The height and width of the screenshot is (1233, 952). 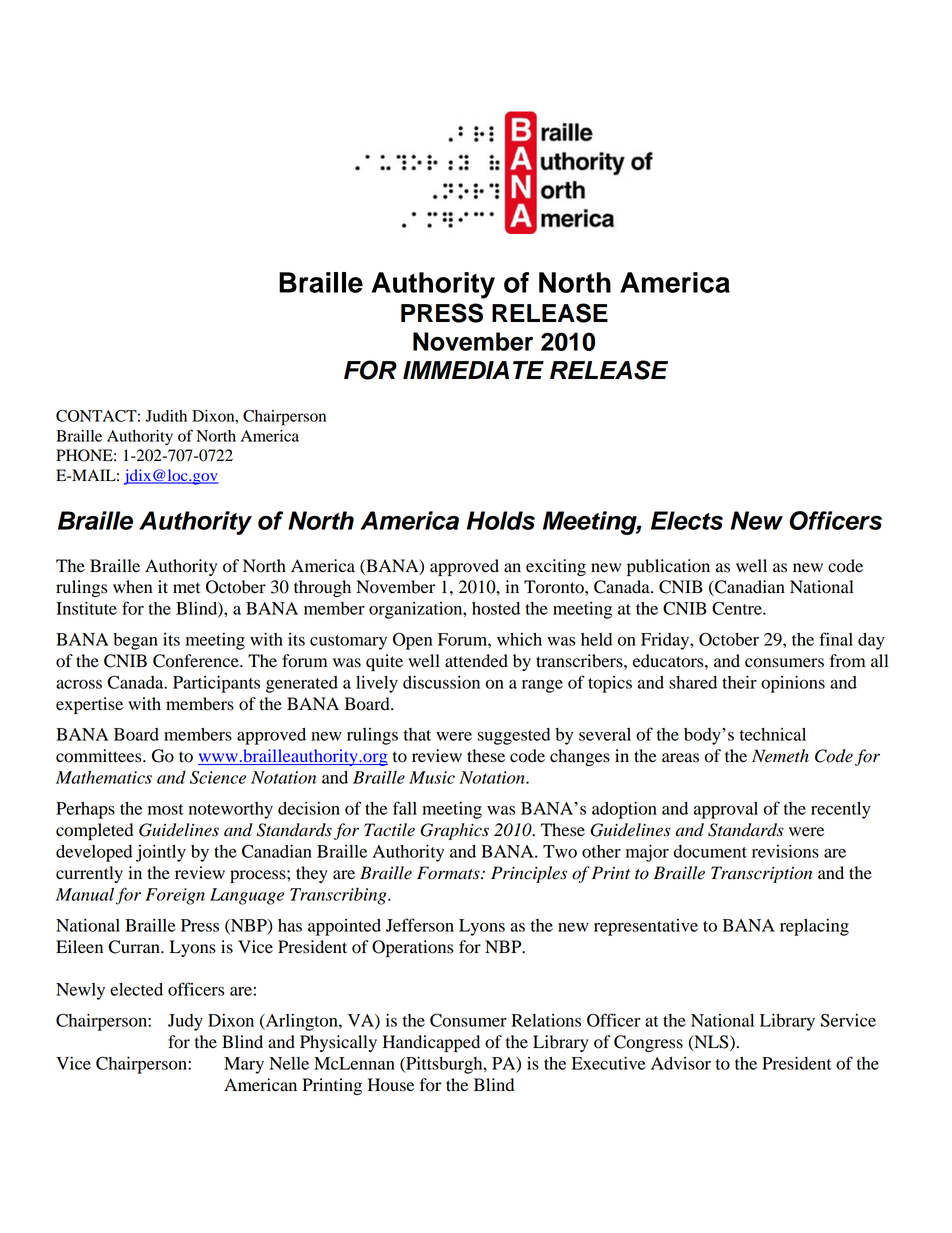 What do you see at coordinates (738, 608) in the screenshot?
I see `Centre` at bounding box center [738, 608].
